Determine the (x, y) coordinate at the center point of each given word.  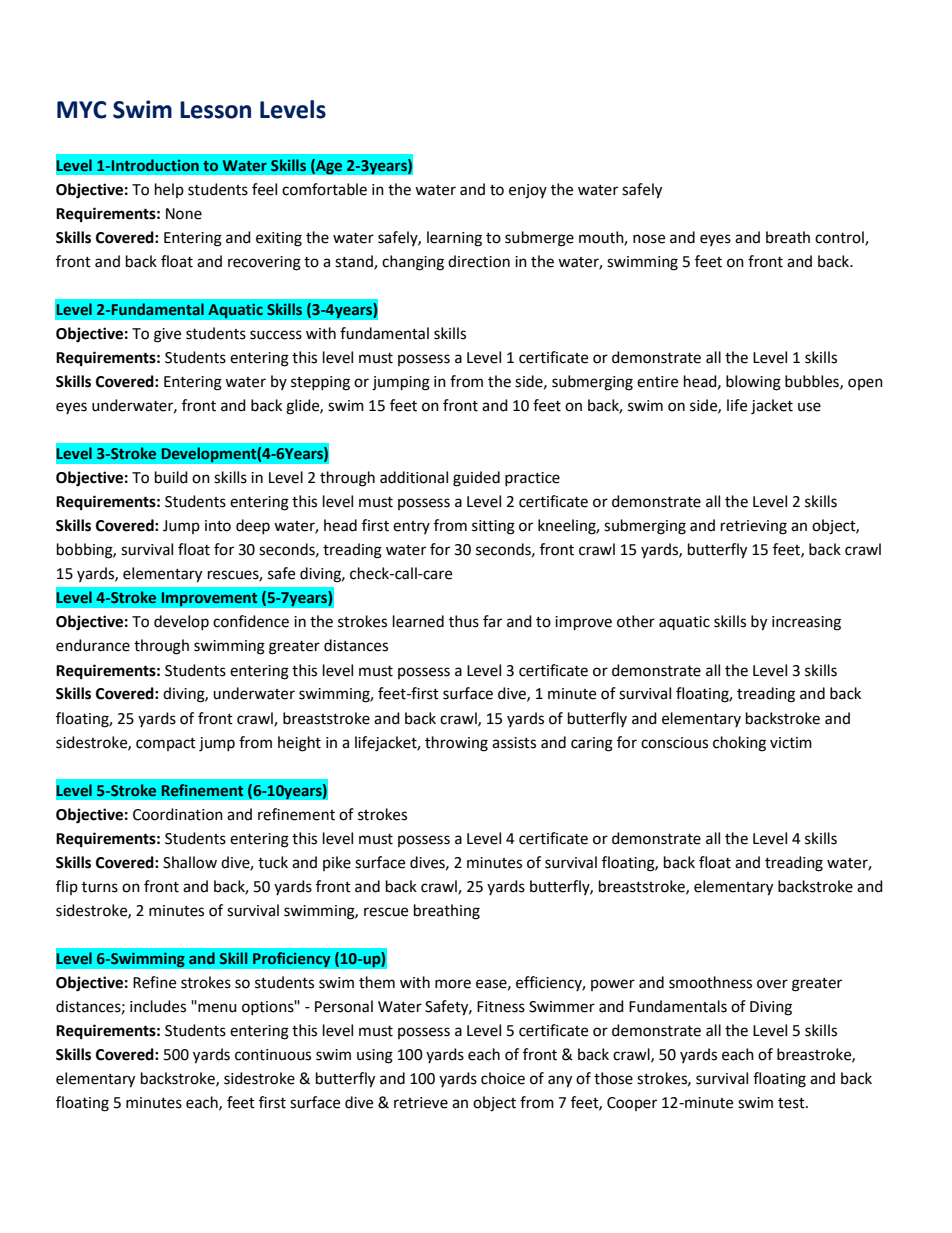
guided (476, 479)
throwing (456, 744)
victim (791, 743)
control (840, 238)
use (809, 407)
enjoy (528, 191)
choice (503, 1078)
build (171, 477)
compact (166, 744)
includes (158, 1006)
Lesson (215, 110)
